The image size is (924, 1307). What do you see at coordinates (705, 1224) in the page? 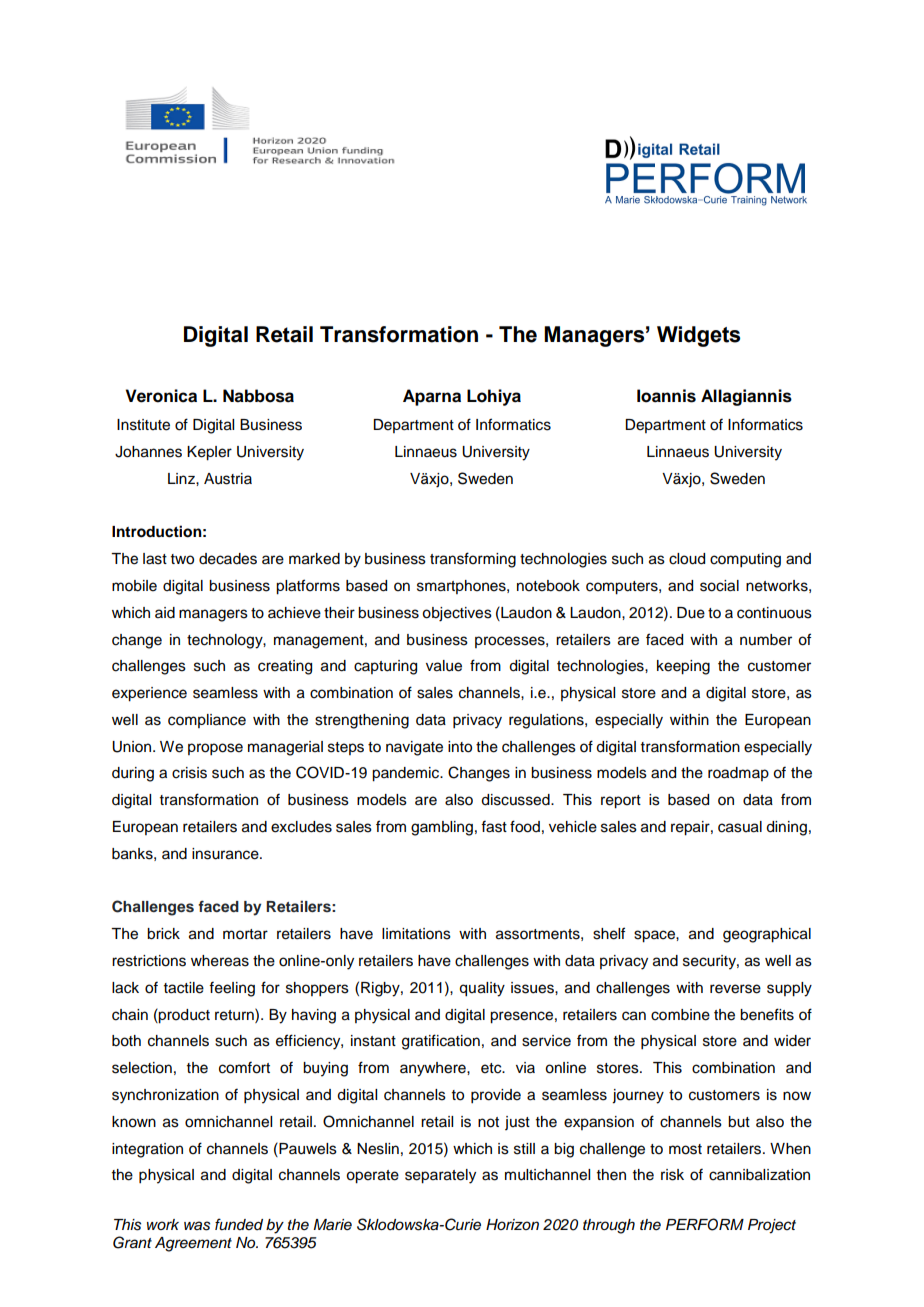
I see `PERFORM` at bounding box center [705, 1224].
